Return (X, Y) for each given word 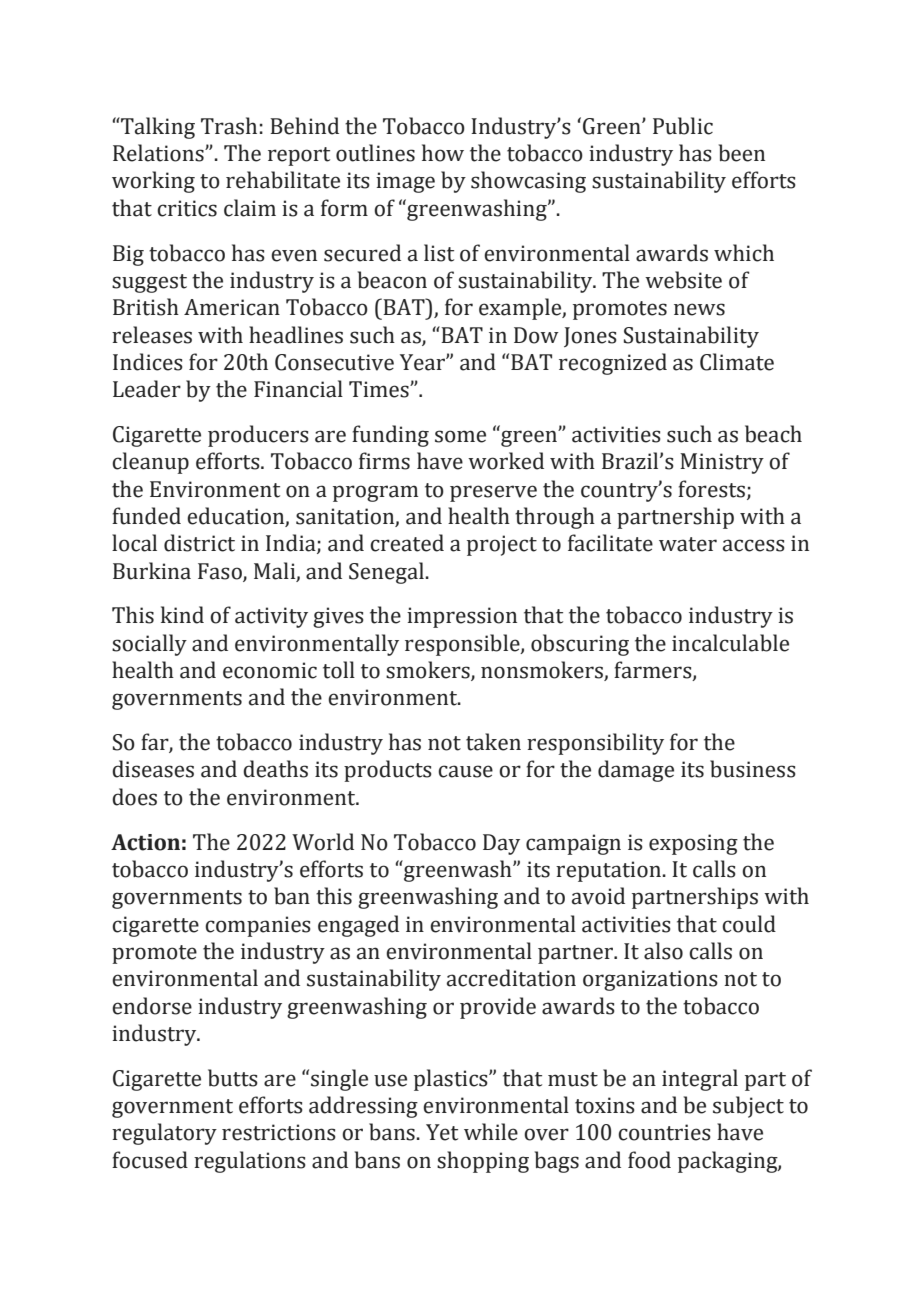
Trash (229, 126)
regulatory (164, 1134)
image (405, 182)
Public (683, 126)
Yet (442, 1132)
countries (664, 1132)
